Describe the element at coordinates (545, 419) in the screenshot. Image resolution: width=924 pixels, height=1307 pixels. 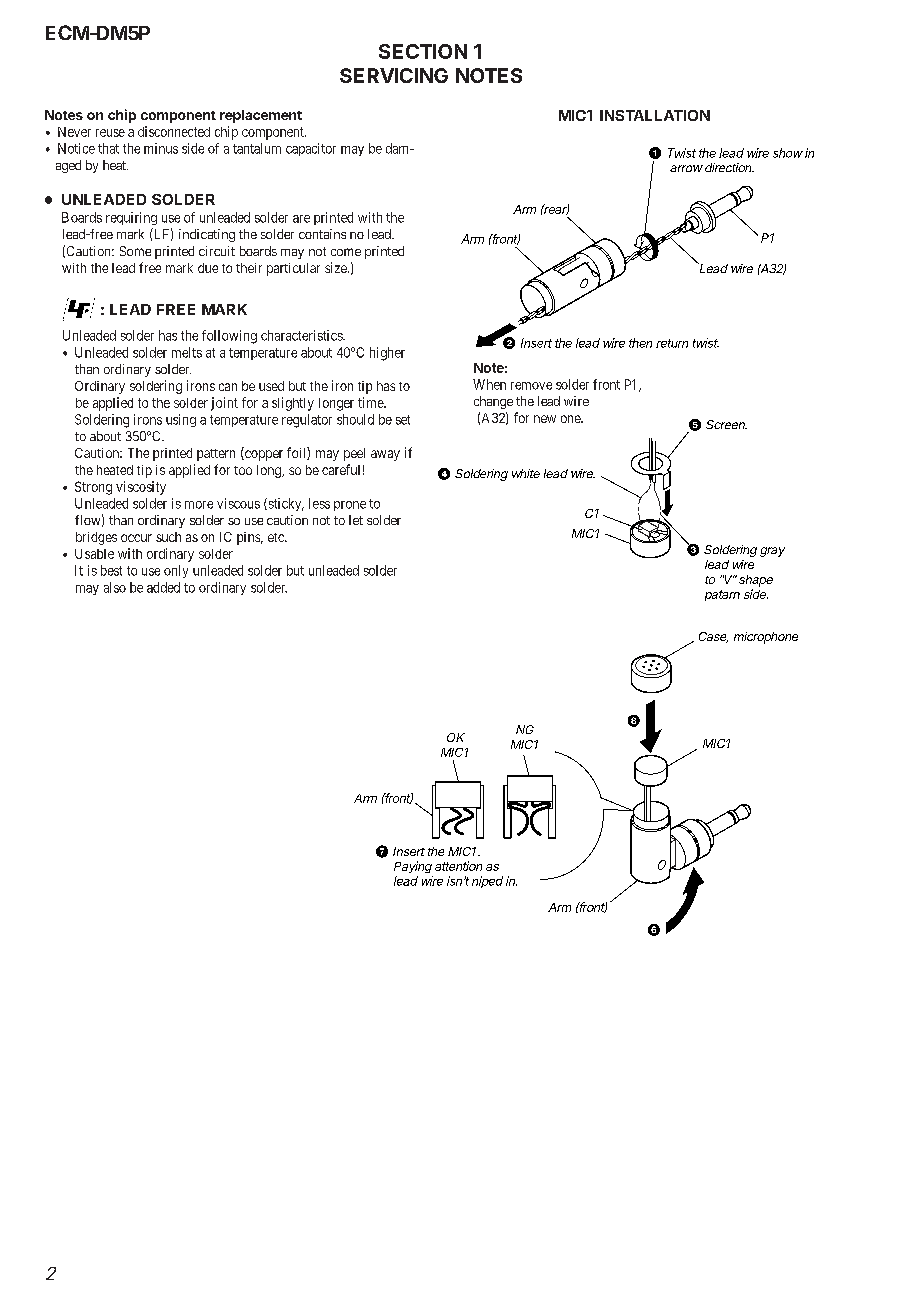
I see `new` at that location.
